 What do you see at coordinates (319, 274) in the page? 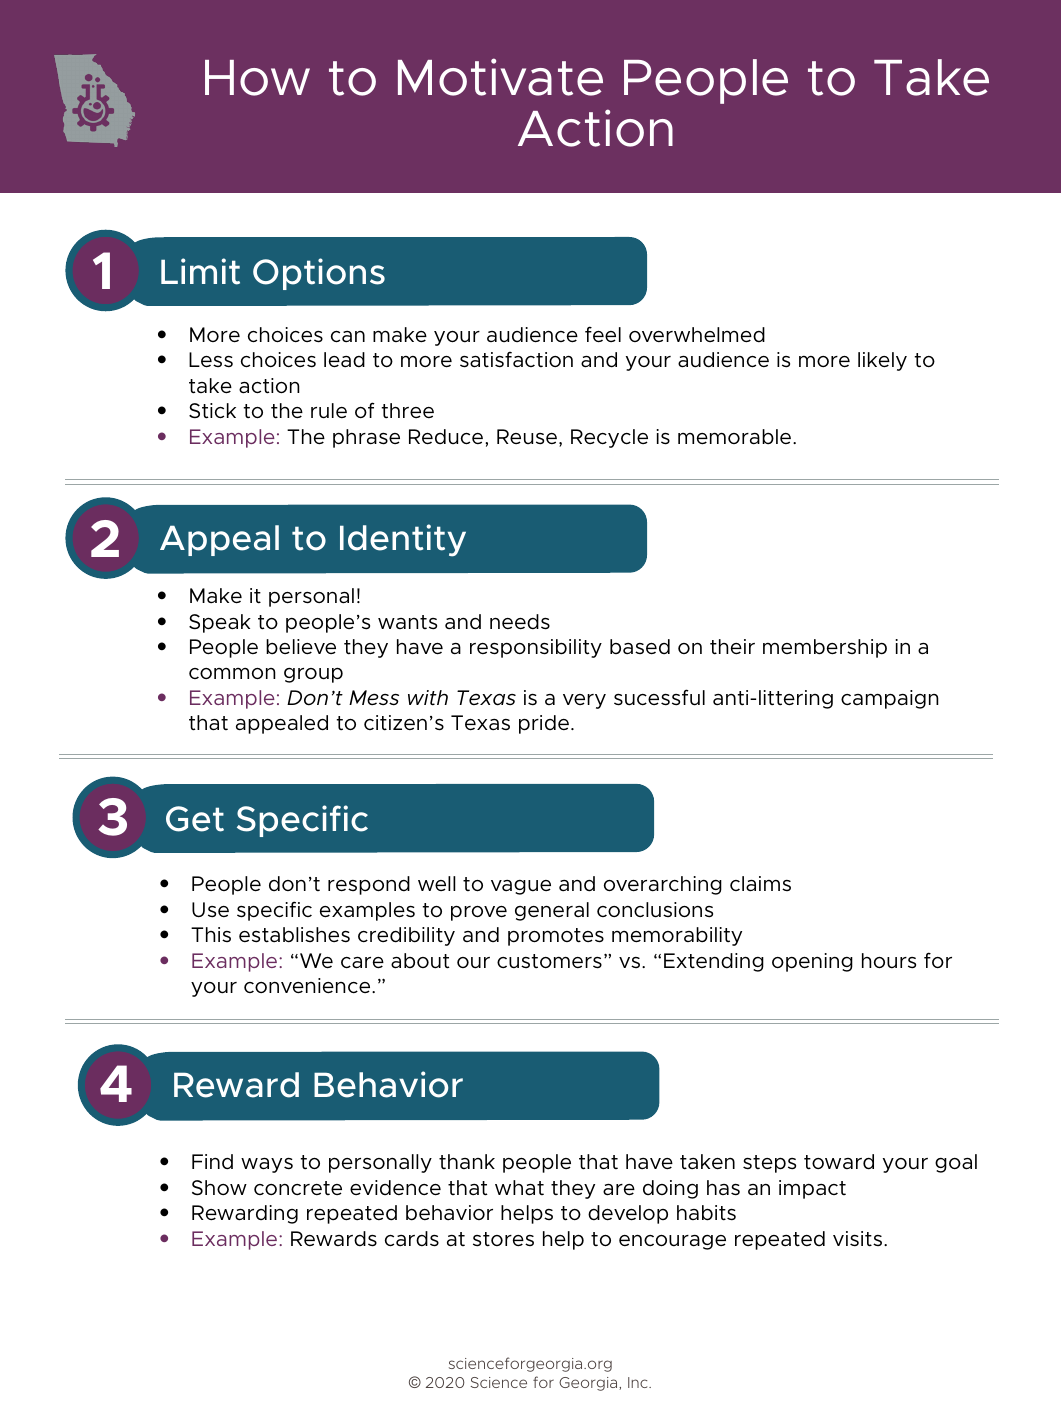
I see `Options` at bounding box center [319, 274].
